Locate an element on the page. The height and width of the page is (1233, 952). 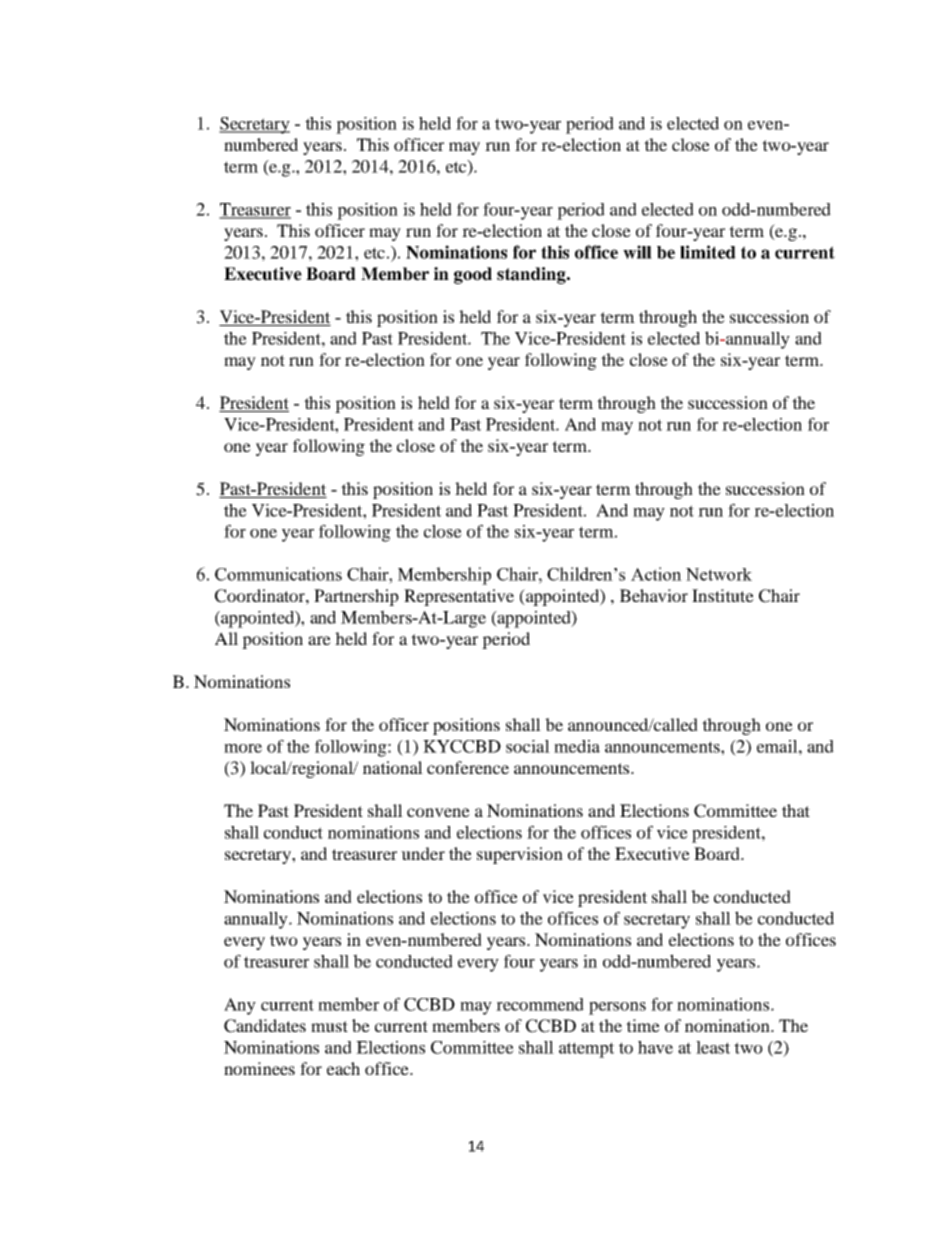
limited is located at coordinates (708, 252).
